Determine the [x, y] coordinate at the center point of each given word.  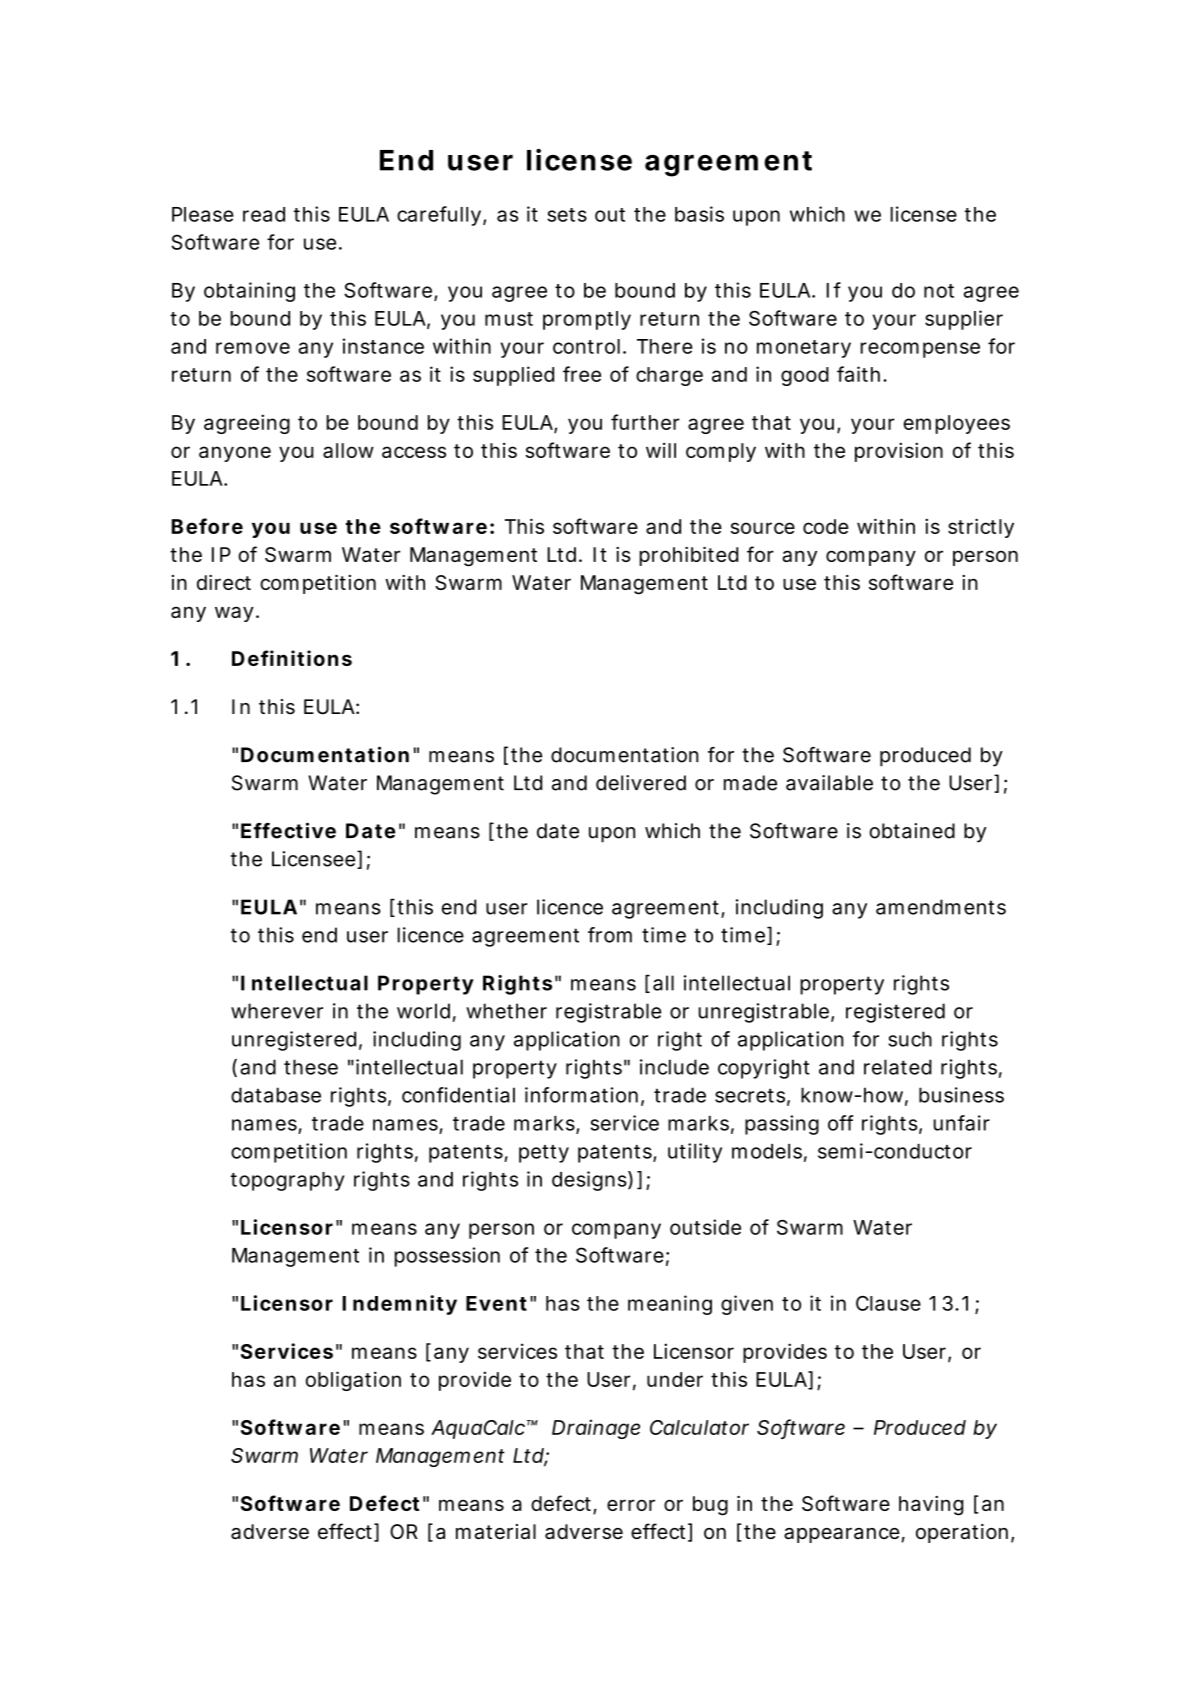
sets [567, 215]
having [931, 1506]
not [939, 291]
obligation [353, 1381]
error [631, 1505]
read [264, 214]
